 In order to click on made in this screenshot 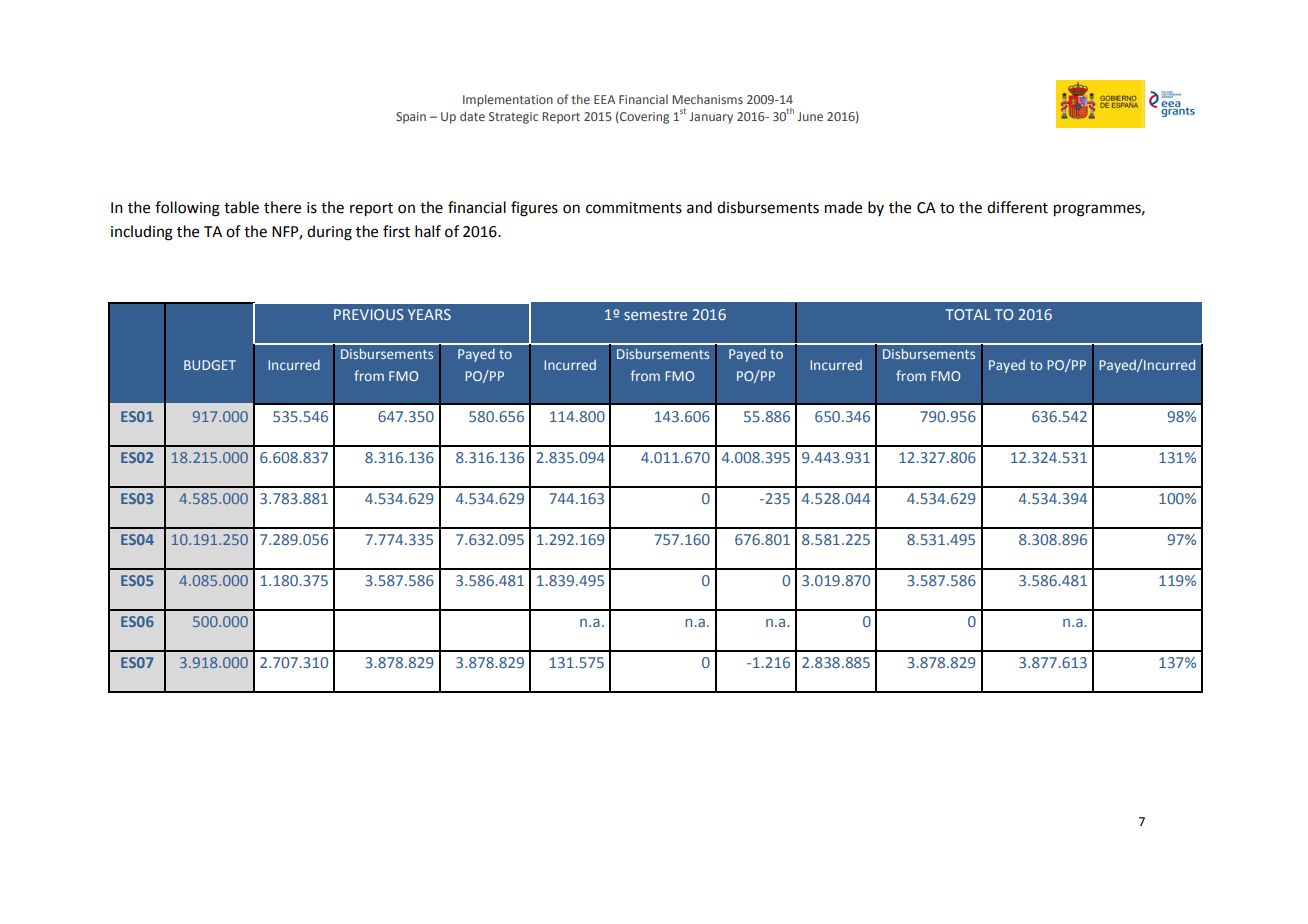, I will do `click(843, 207)`.
